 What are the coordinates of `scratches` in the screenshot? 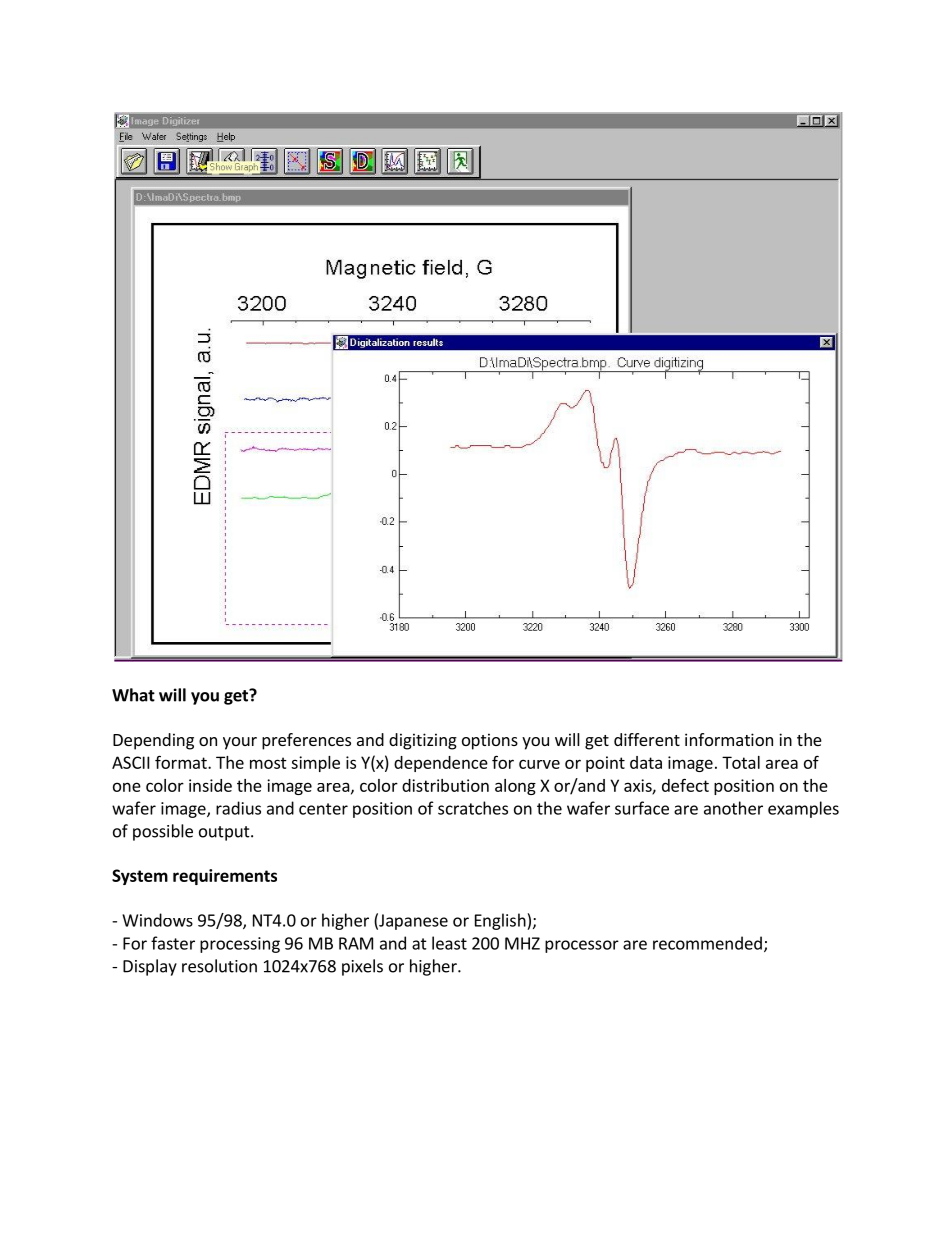 It's located at (473, 808).
